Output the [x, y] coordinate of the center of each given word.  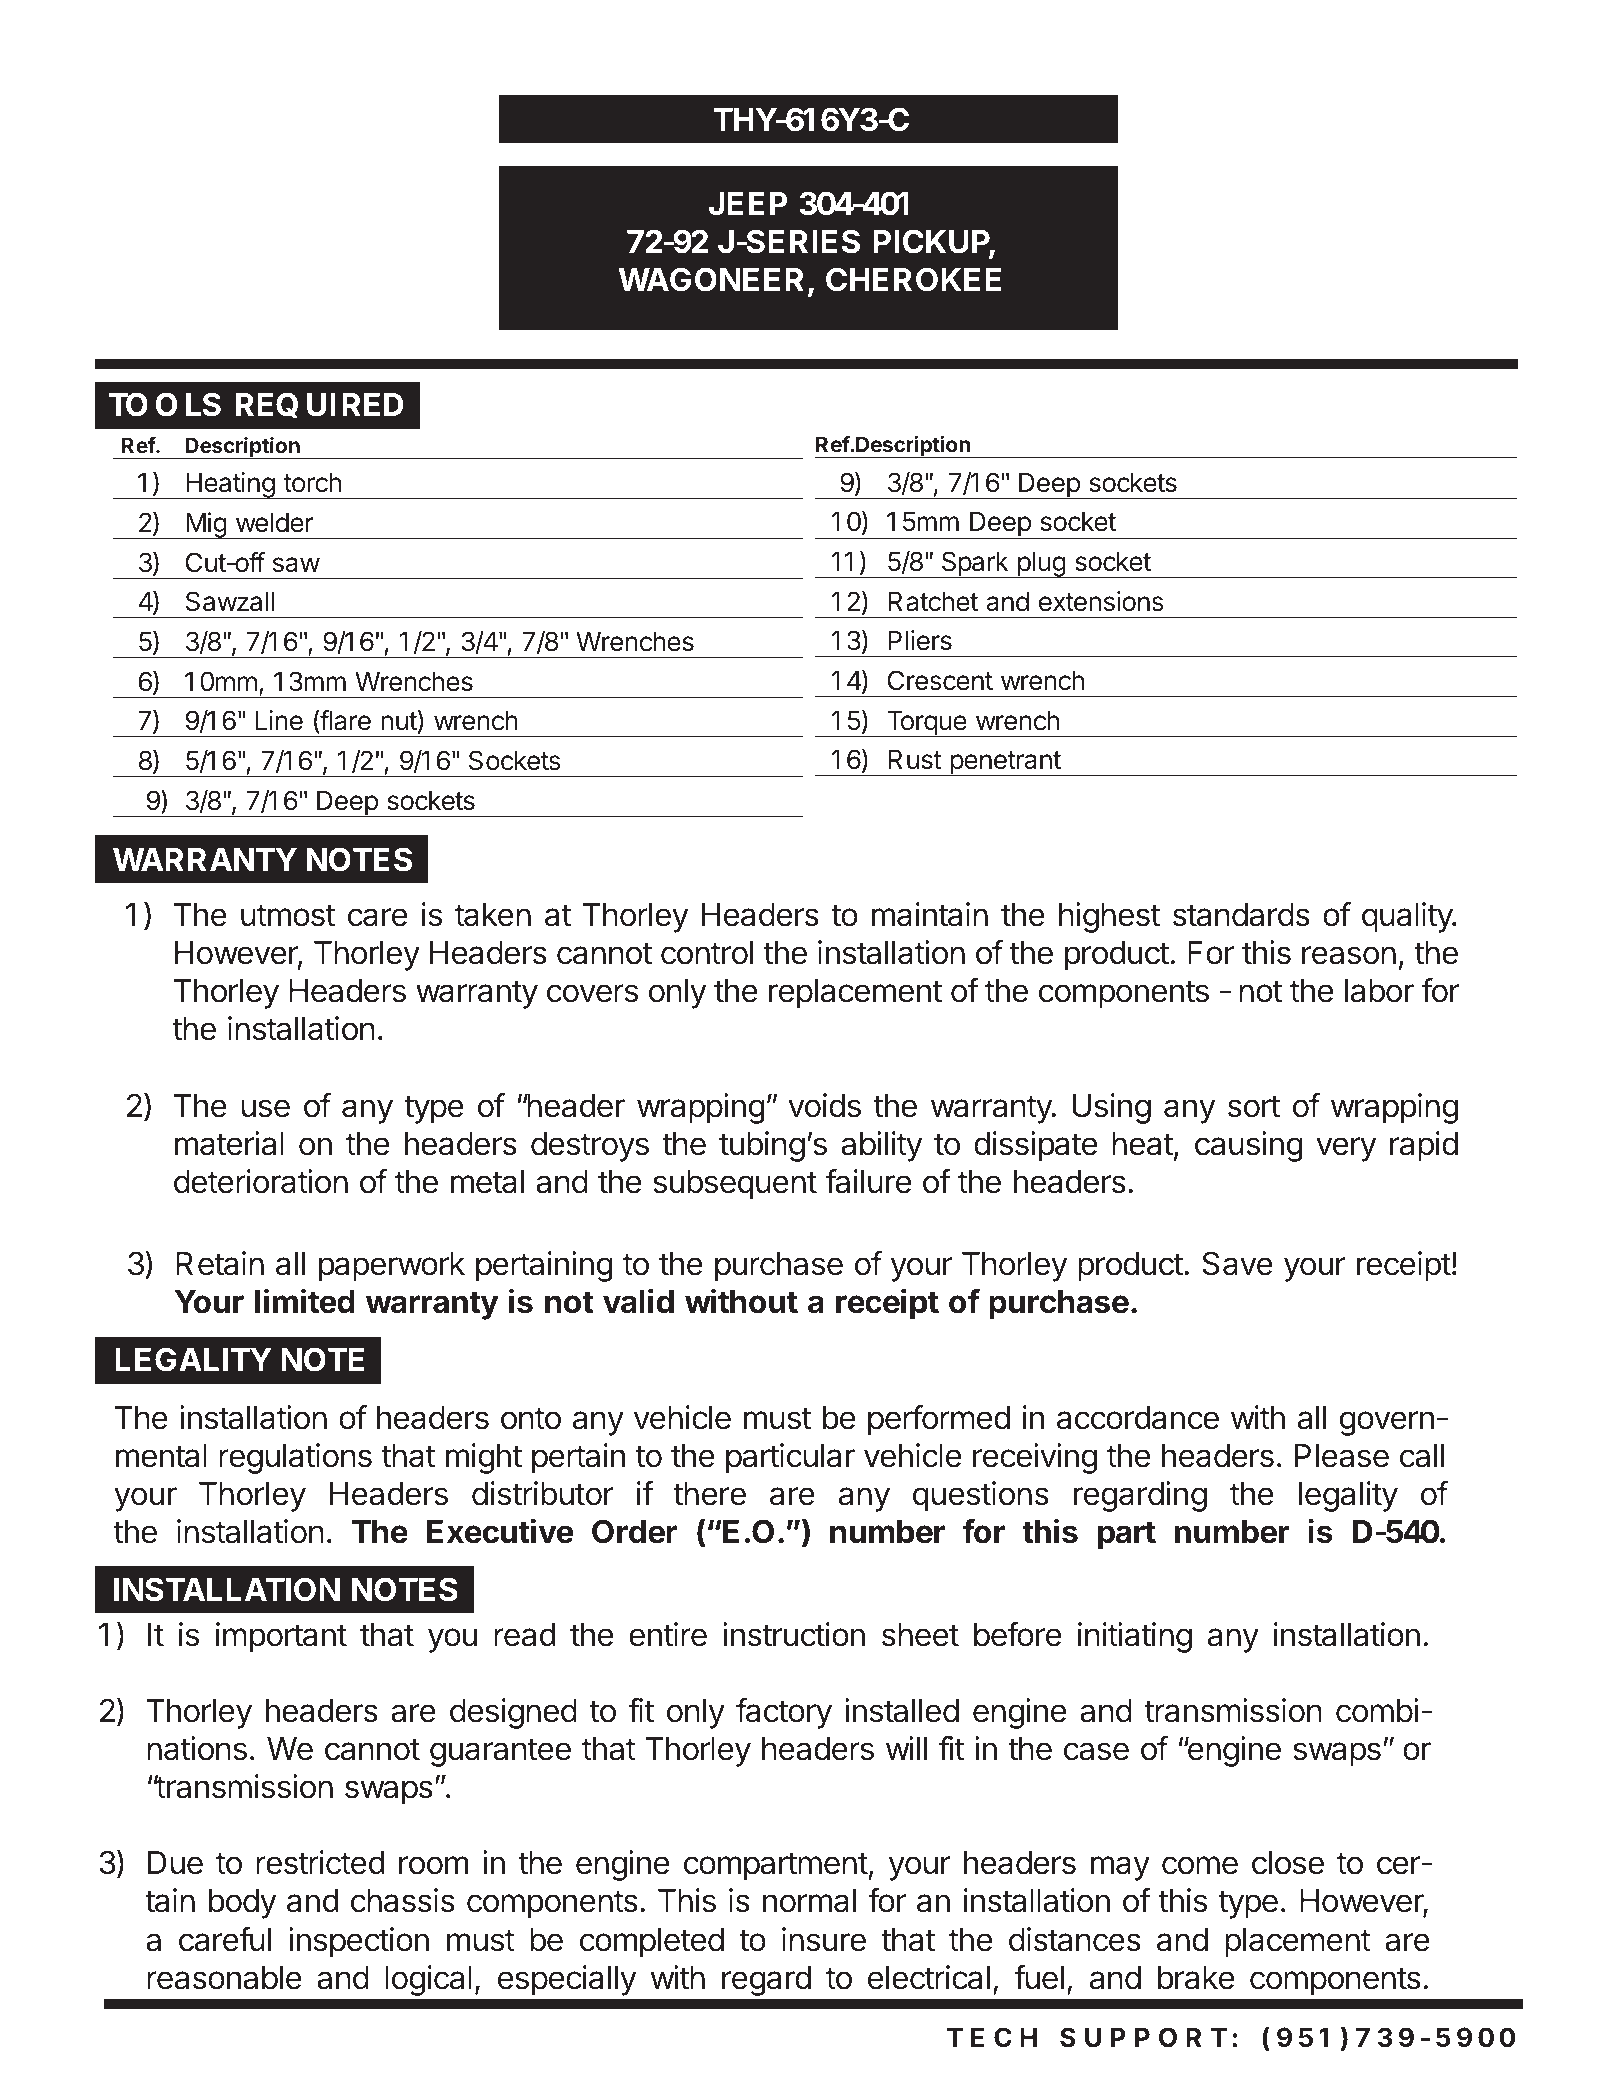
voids [824, 1105]
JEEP [748, 204]
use [265, 1108]
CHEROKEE [913, 279]
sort [1254, 1106]
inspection [359, 1942]
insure [824, 1939]
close [1288, 1863]
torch [312, 482]
